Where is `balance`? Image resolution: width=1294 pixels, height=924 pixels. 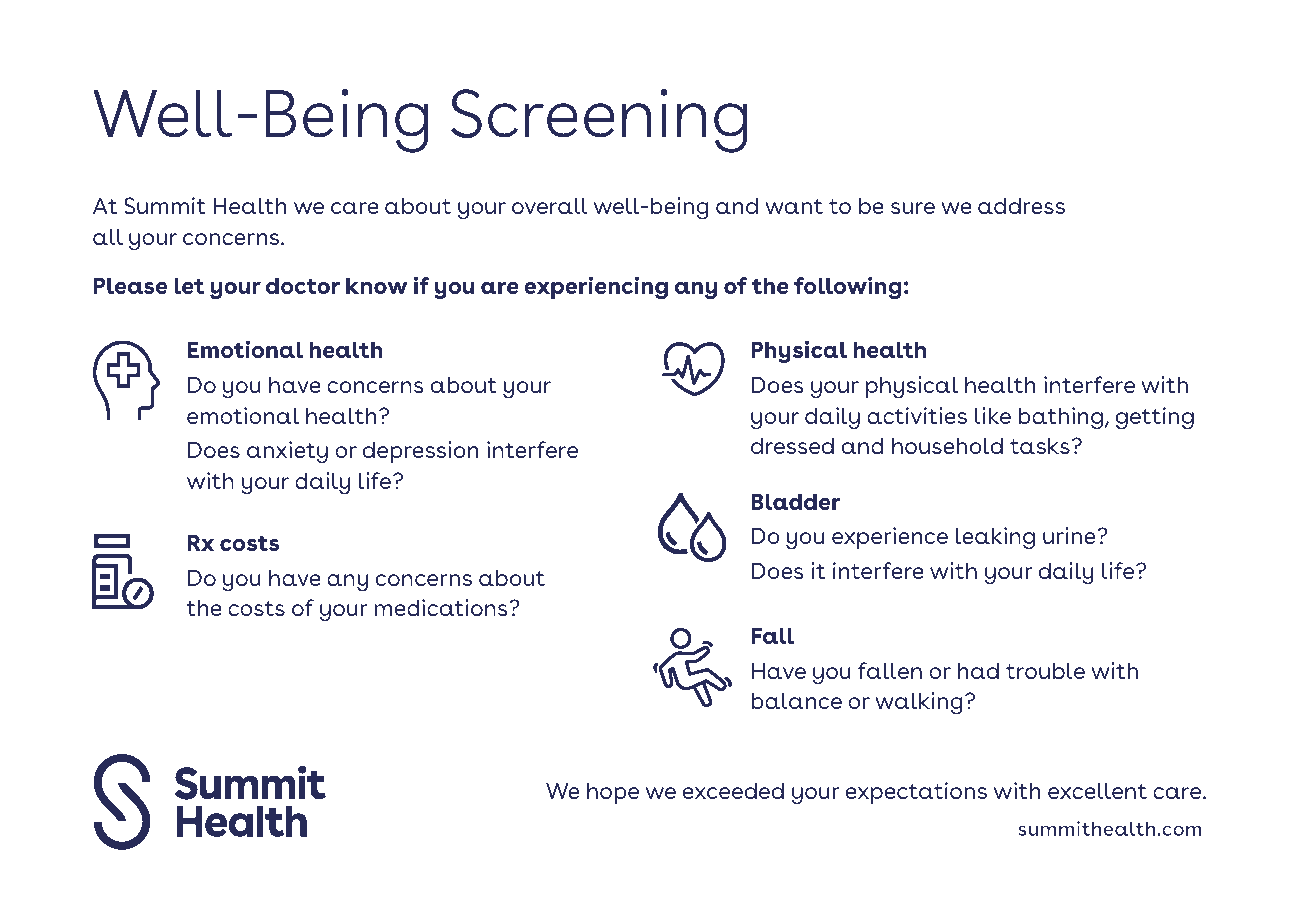
balance is located at coordinates (796, 701).
